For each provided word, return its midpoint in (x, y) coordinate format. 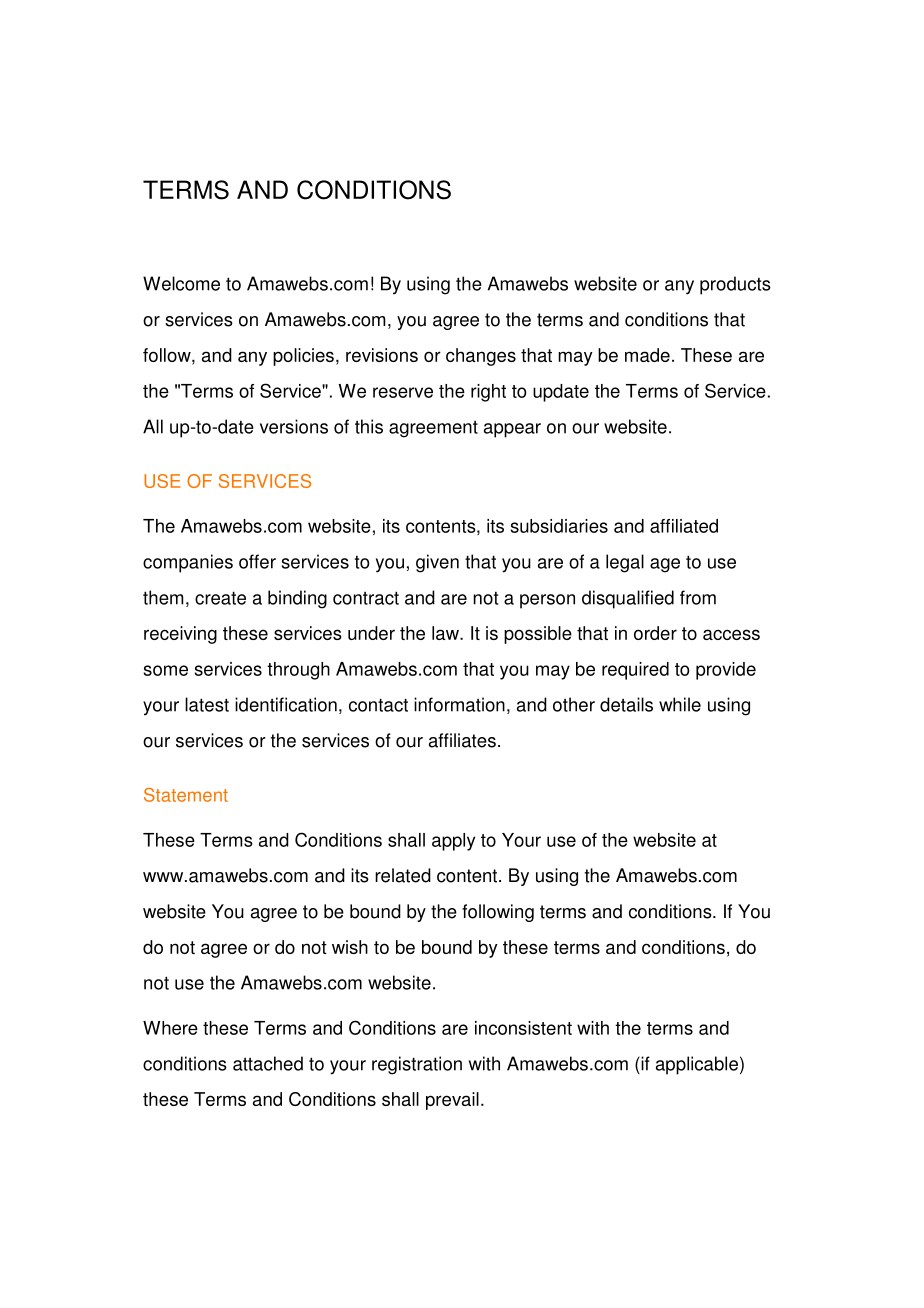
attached (268, 1063)
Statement (186, 795)
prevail (452, 1101)
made (647, 355)
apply (453, 842)
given (437, 563)
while (680, 704)
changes (481, 357)
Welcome (181, 283)
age (665, 565)
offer (257, 561)
